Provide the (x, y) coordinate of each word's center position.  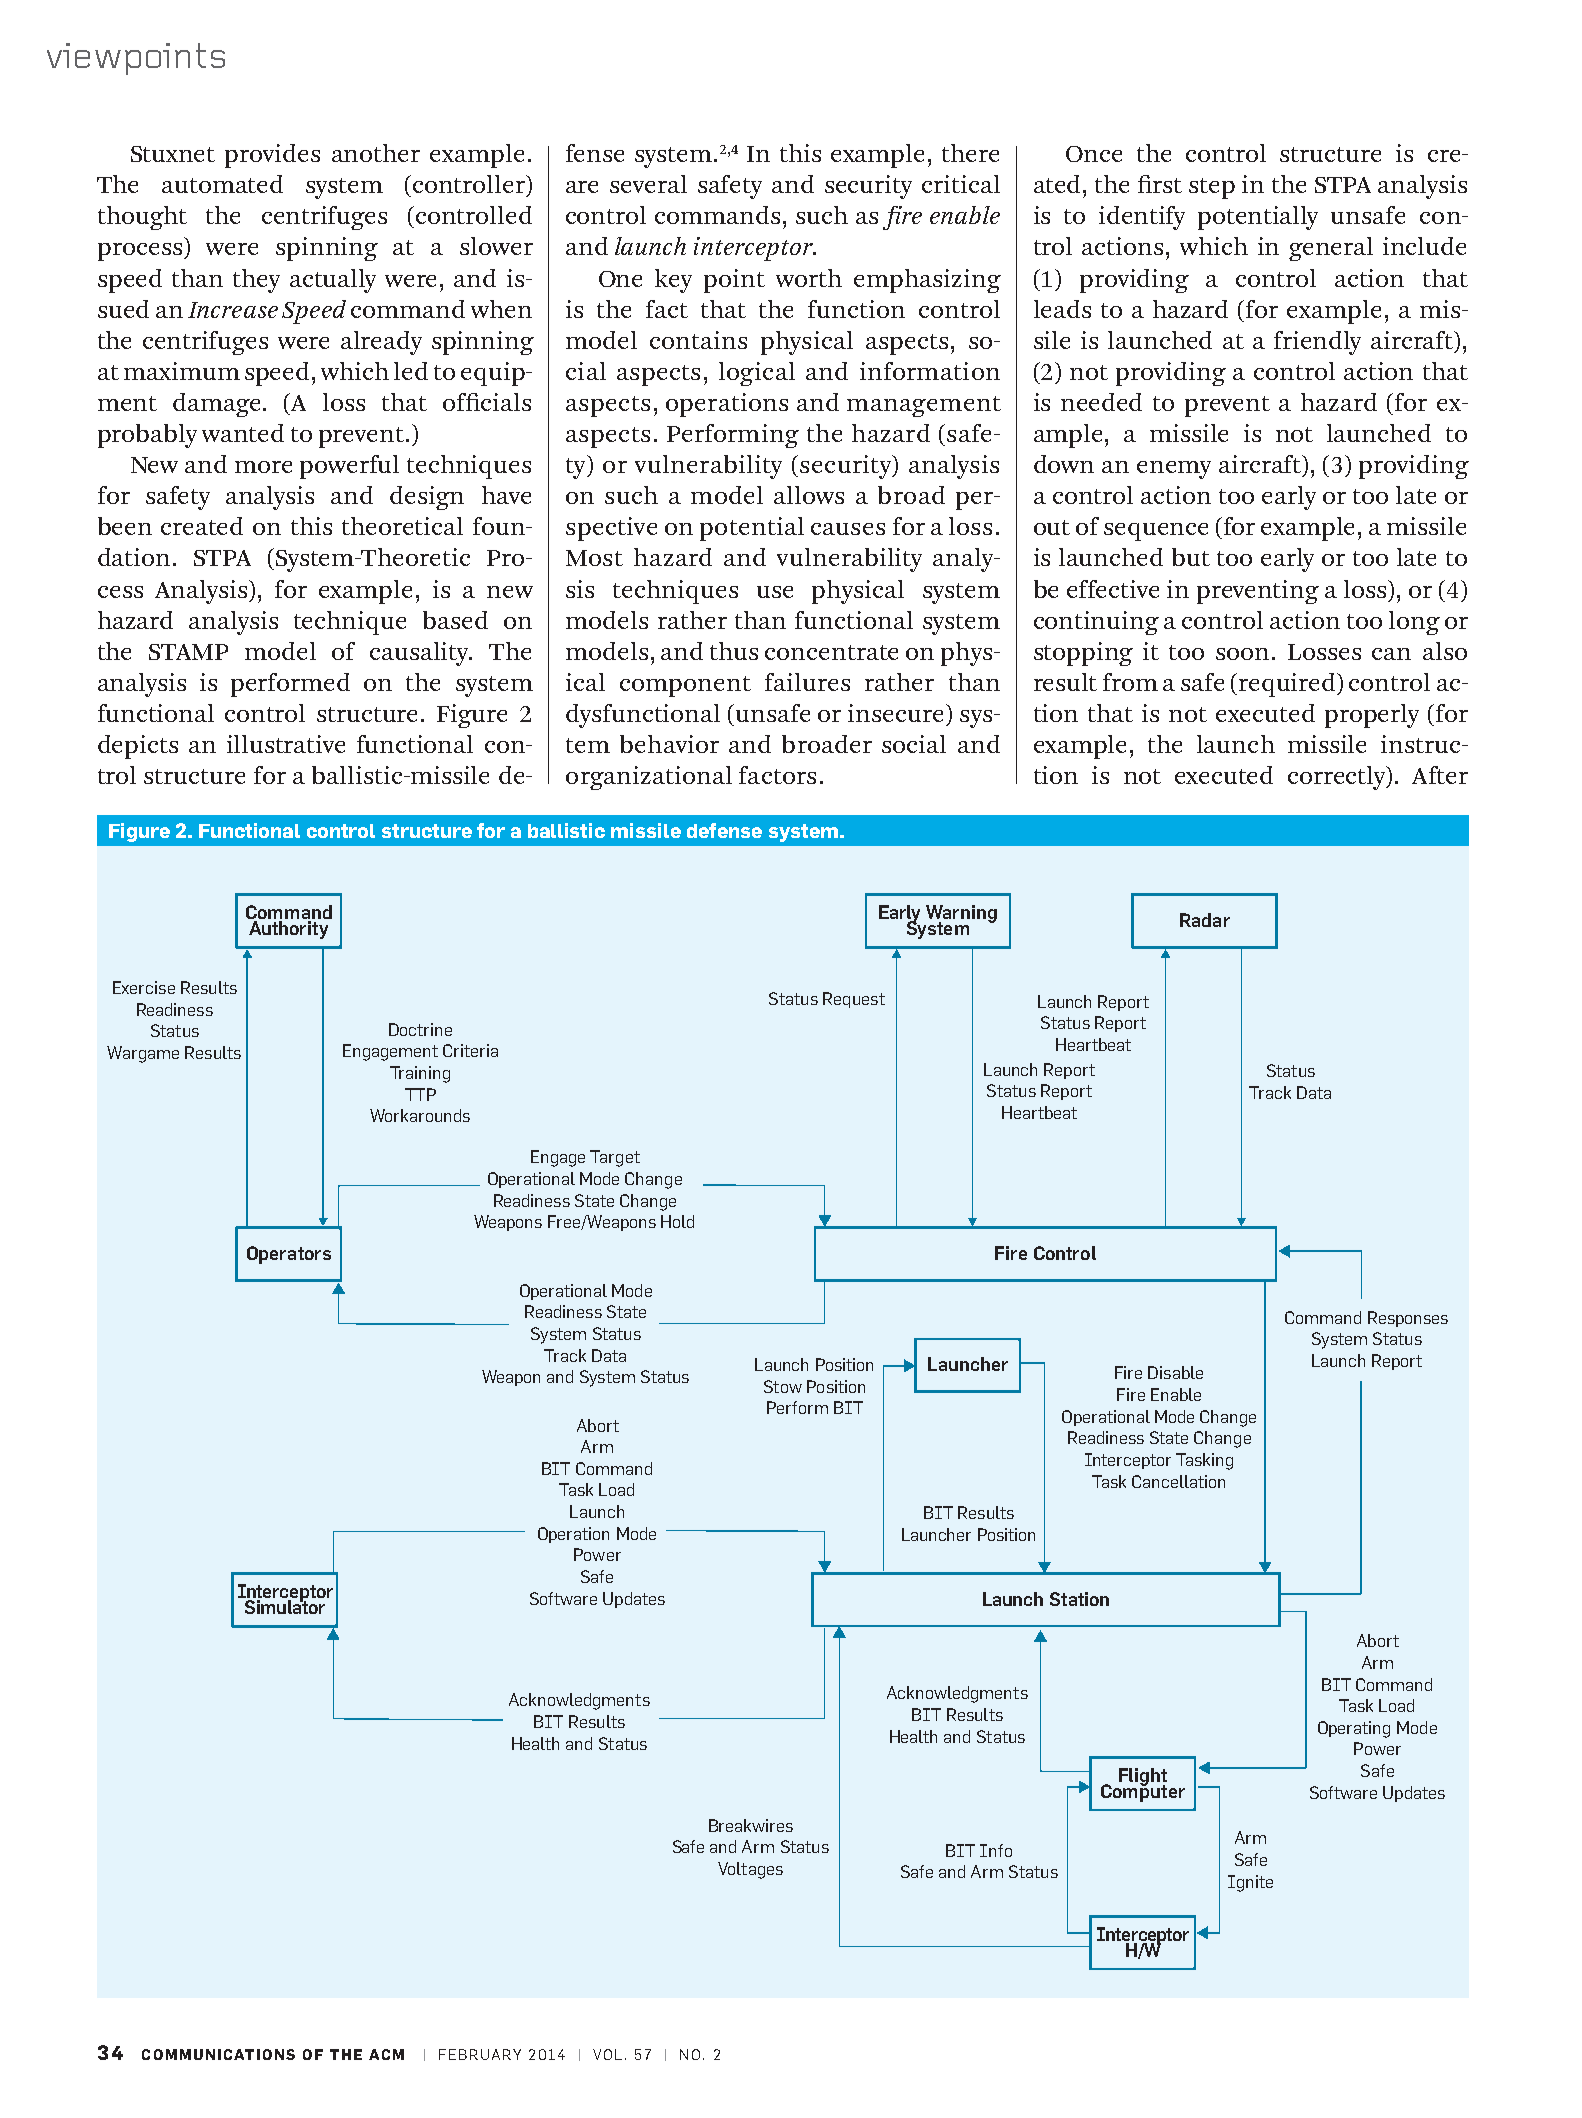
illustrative (286, 744)
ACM (386, 2054)
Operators (289, 1255)
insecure (897, 713)
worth (809, 278)
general (1331, 249)
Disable (1175, 1372)
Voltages (750, 1870)
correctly (1338, 778)
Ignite (1250, 1883)
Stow (783, 1386)
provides (272, 156)
